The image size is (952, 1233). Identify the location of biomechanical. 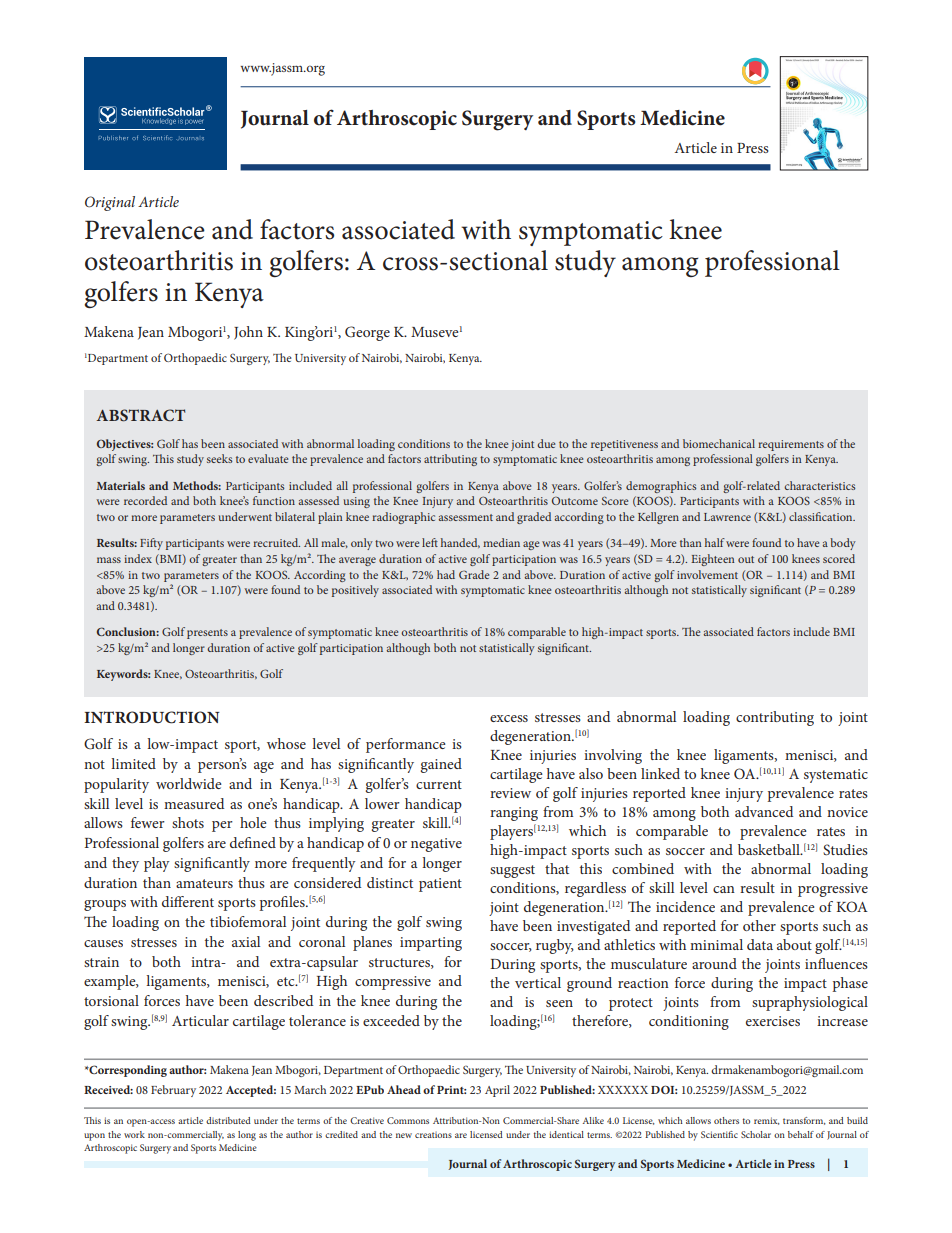
(719, 443).
